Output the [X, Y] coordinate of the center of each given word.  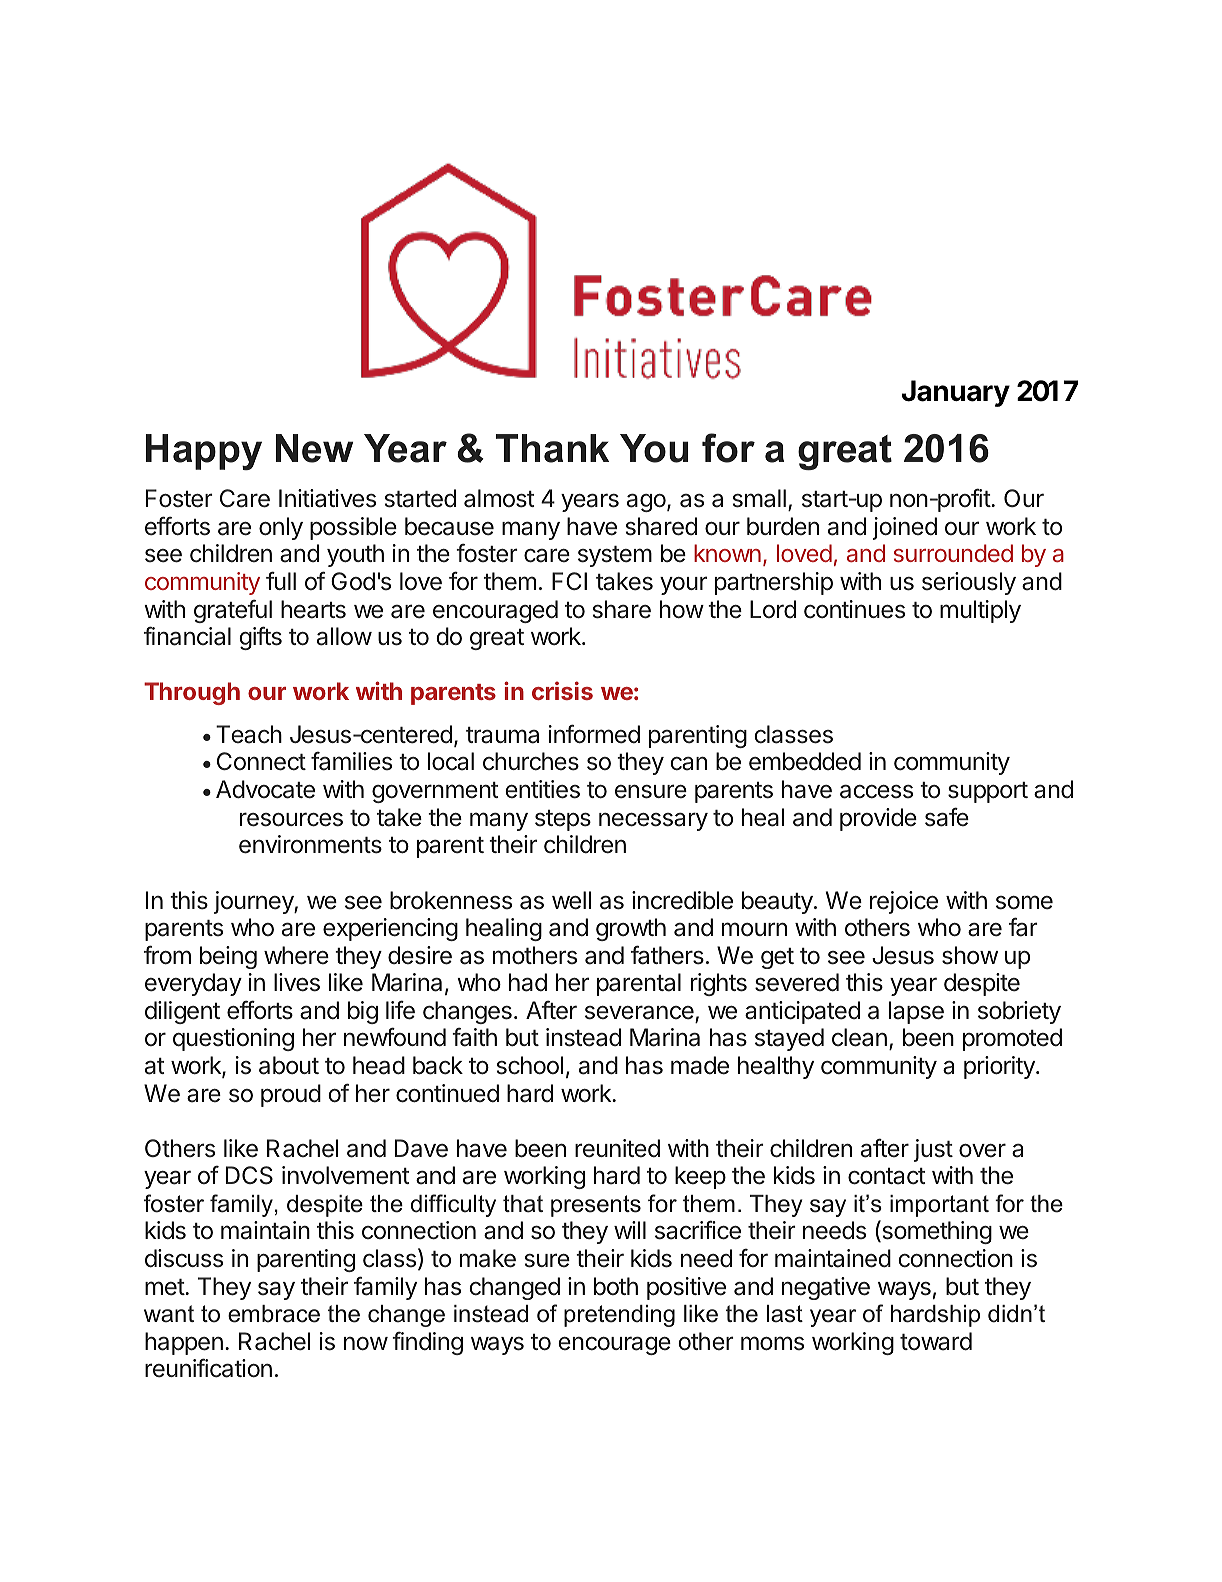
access [876, 791]
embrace [274, 1314]
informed [594, 734]
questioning [233, 1039]
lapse [916, 1012]
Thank [552, 448]
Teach [249, 734]
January [956, 393]
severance [640, 1013]
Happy [204, 452]
